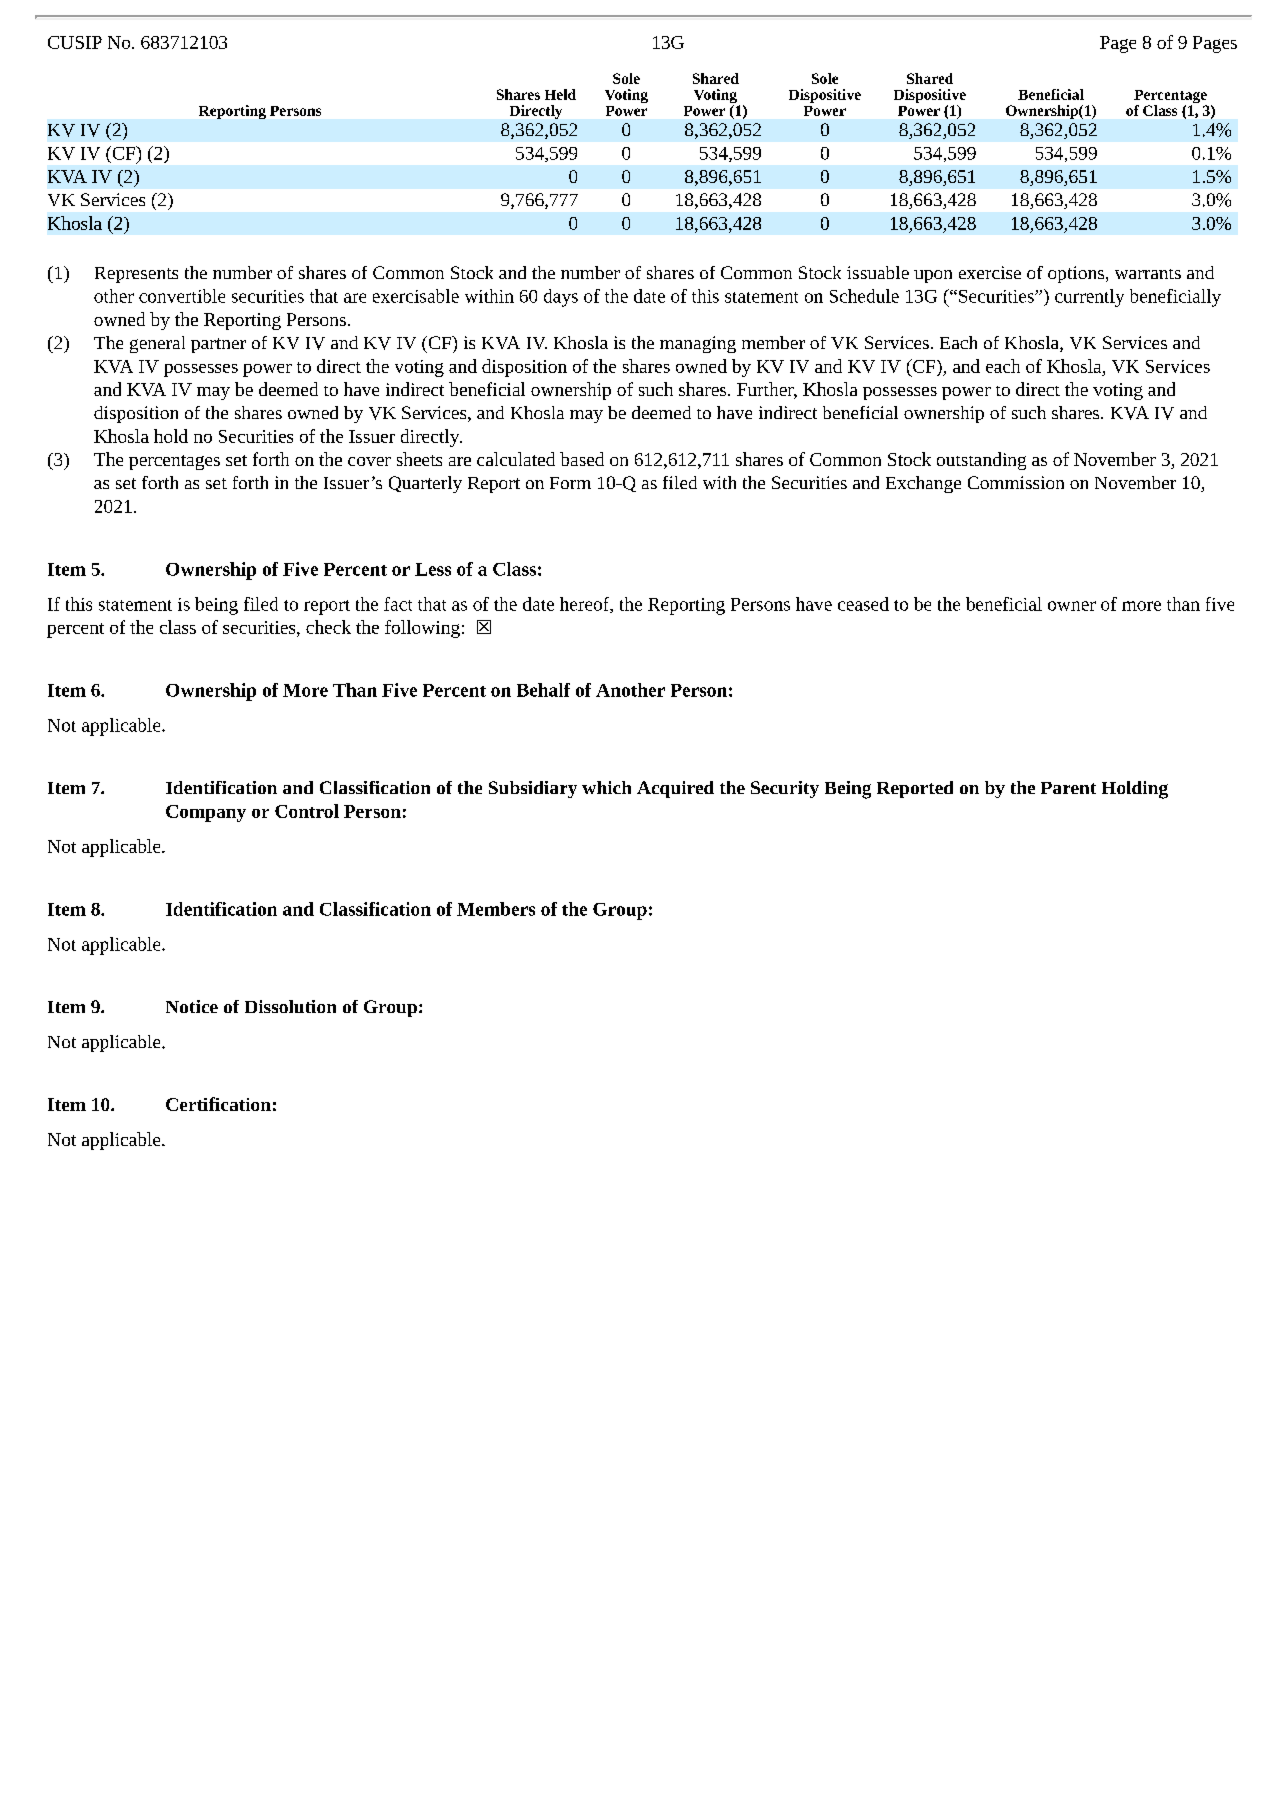 The image size is (1286, 1820). Describe the element at coordinates (863, 604) in the document. I see `ceased` at that location.
